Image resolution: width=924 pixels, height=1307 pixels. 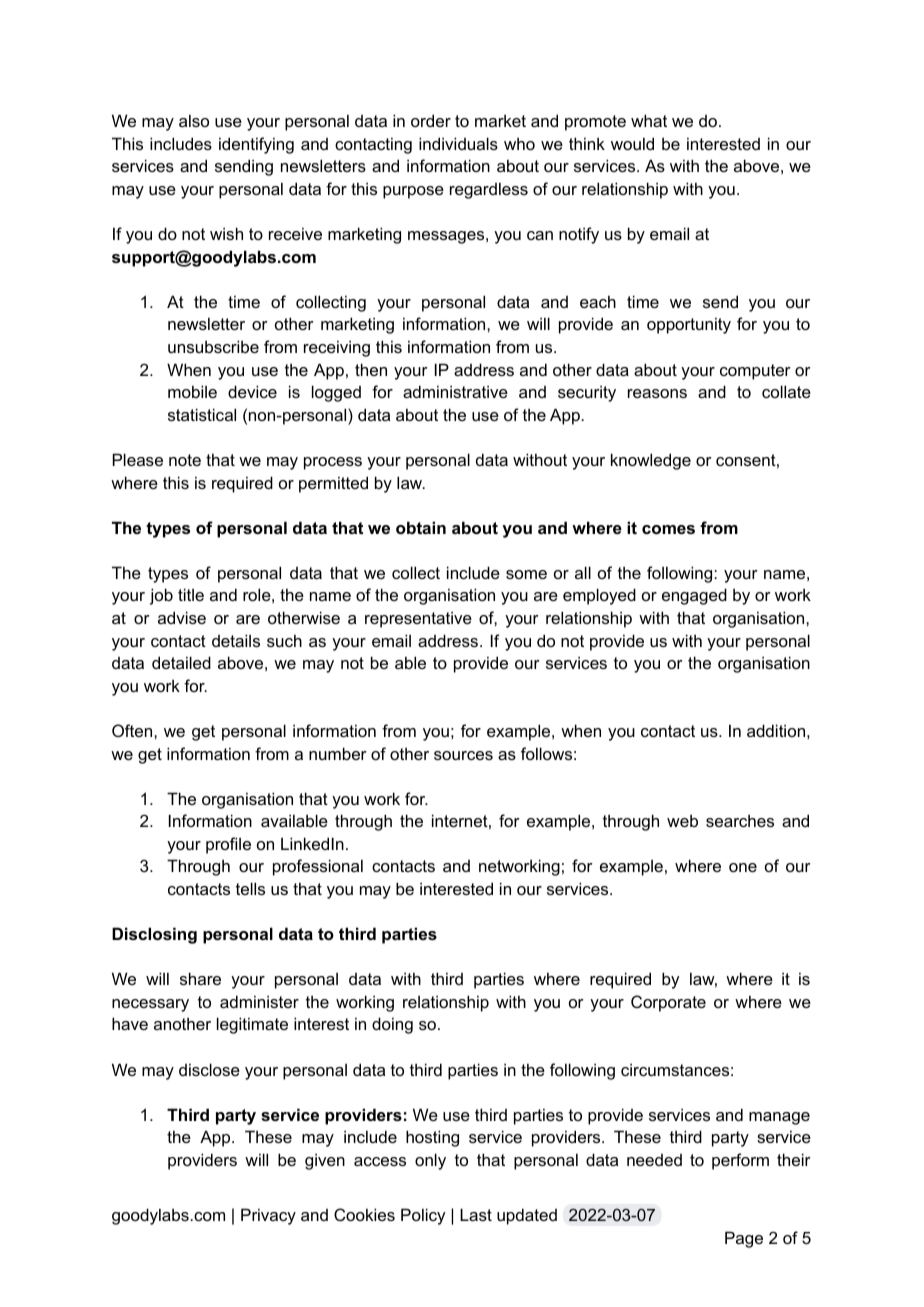 What do you see at coordinates (418, 619) in the image?
I see `representative` at bounding box center [418, 619].
